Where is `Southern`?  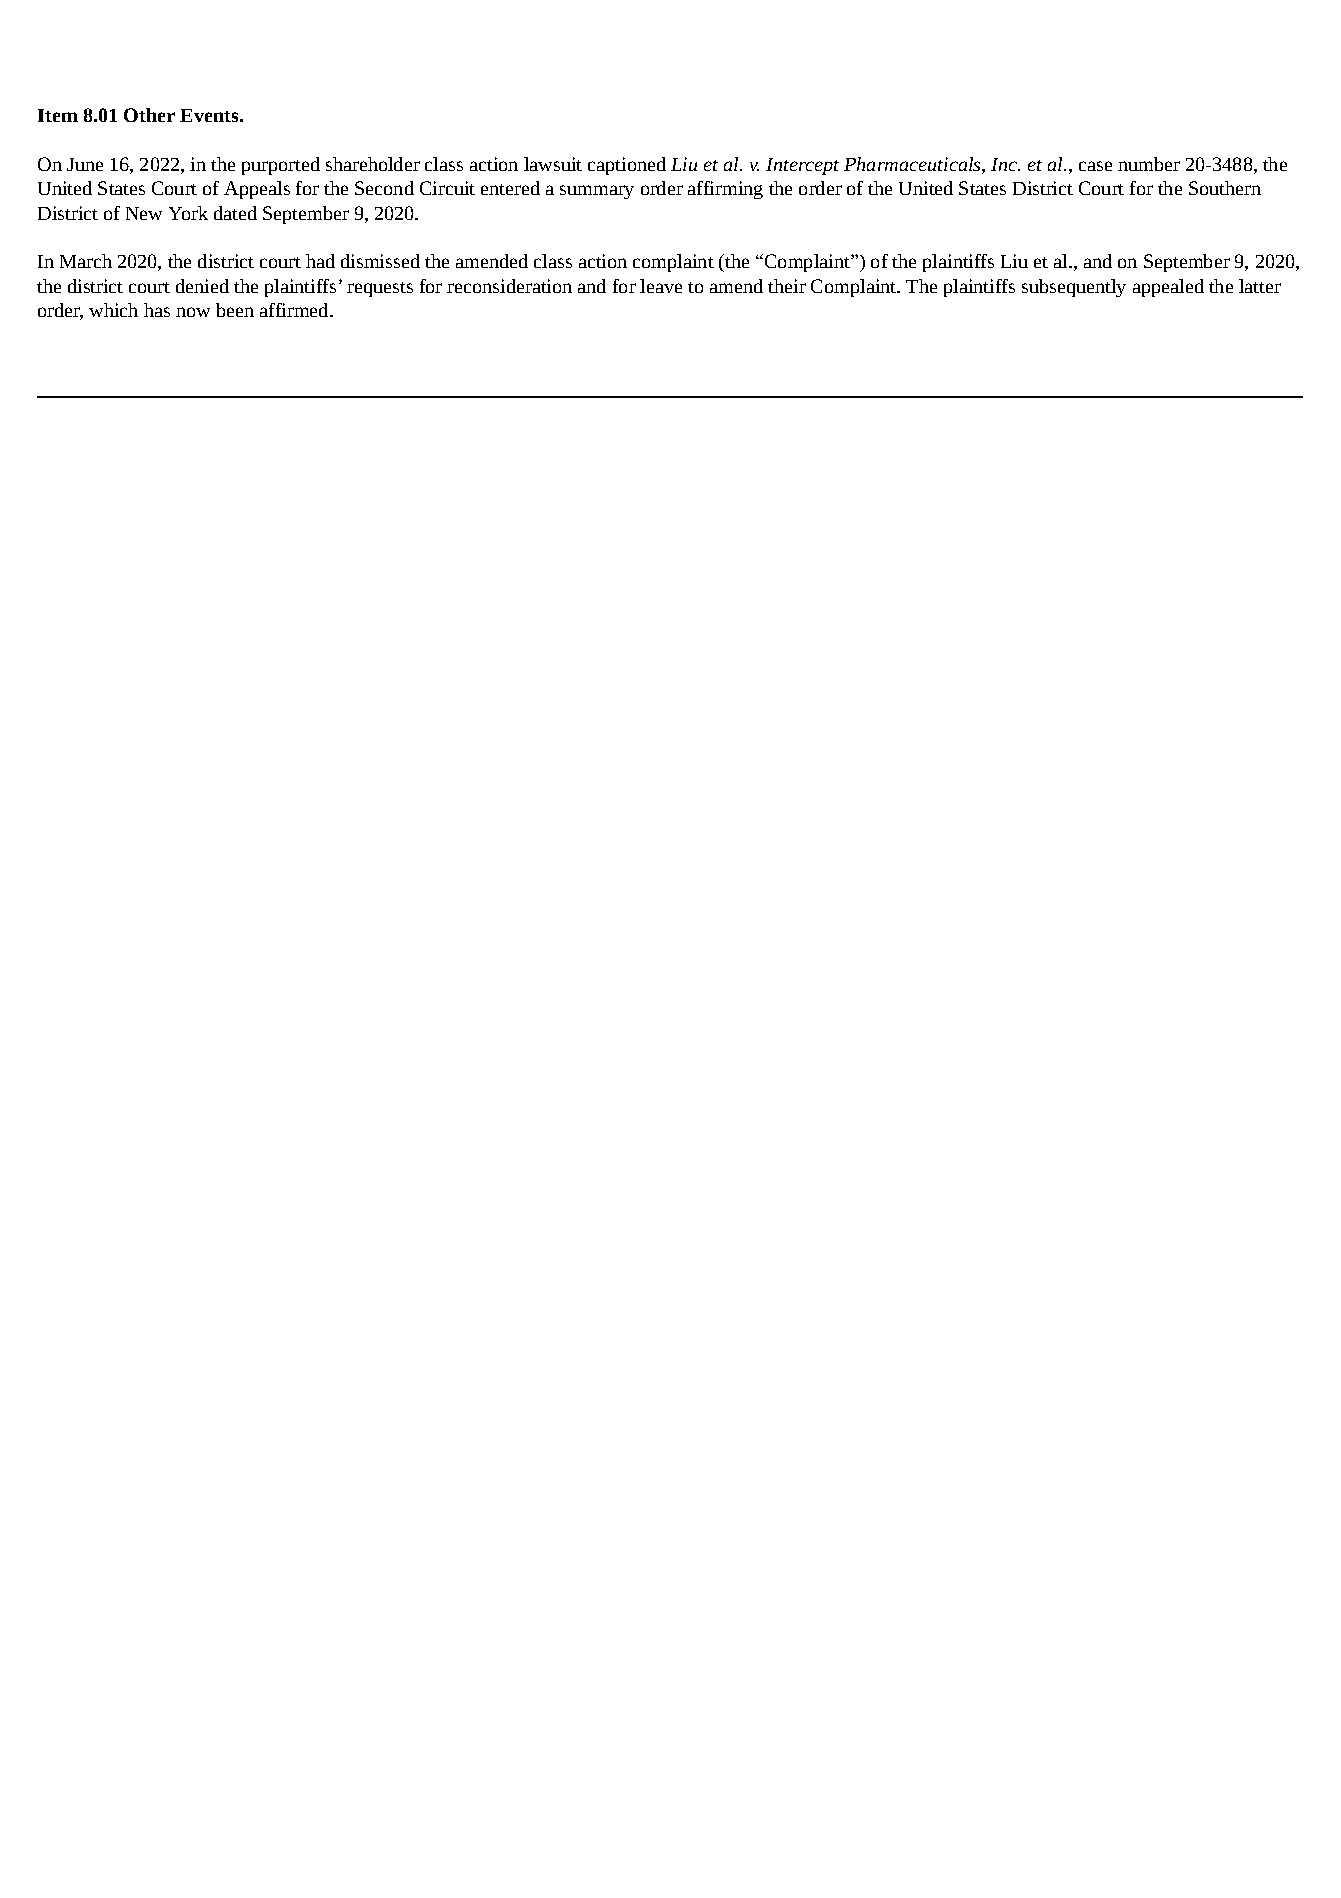
Southern is located at coordinates (1225, 188).
